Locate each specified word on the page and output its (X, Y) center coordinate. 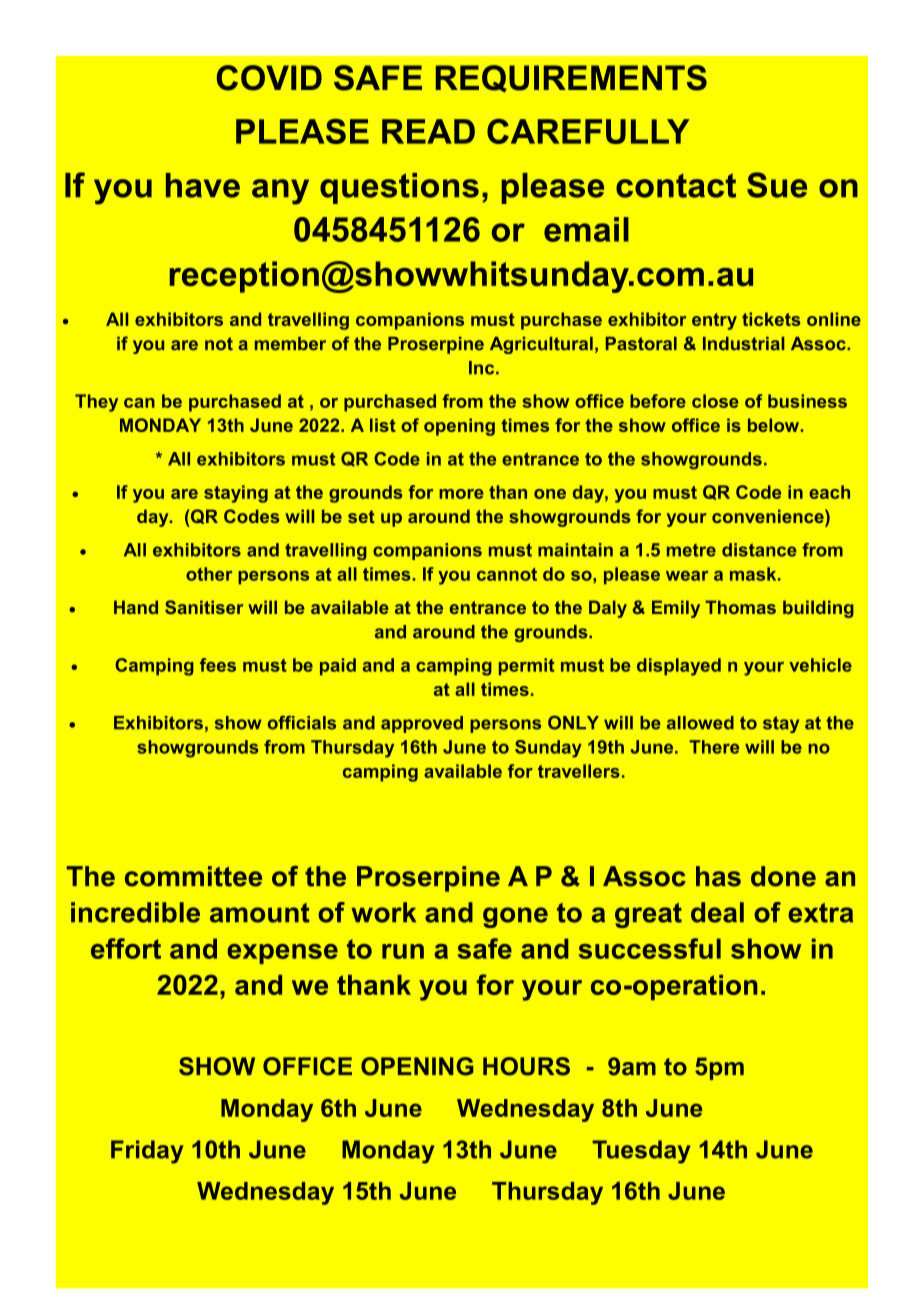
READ (428, 131)
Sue (777, 185)
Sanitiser (204, 607)
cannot (507, 574)
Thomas (740, 607)
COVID (269, 78)
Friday (147, 1152)
